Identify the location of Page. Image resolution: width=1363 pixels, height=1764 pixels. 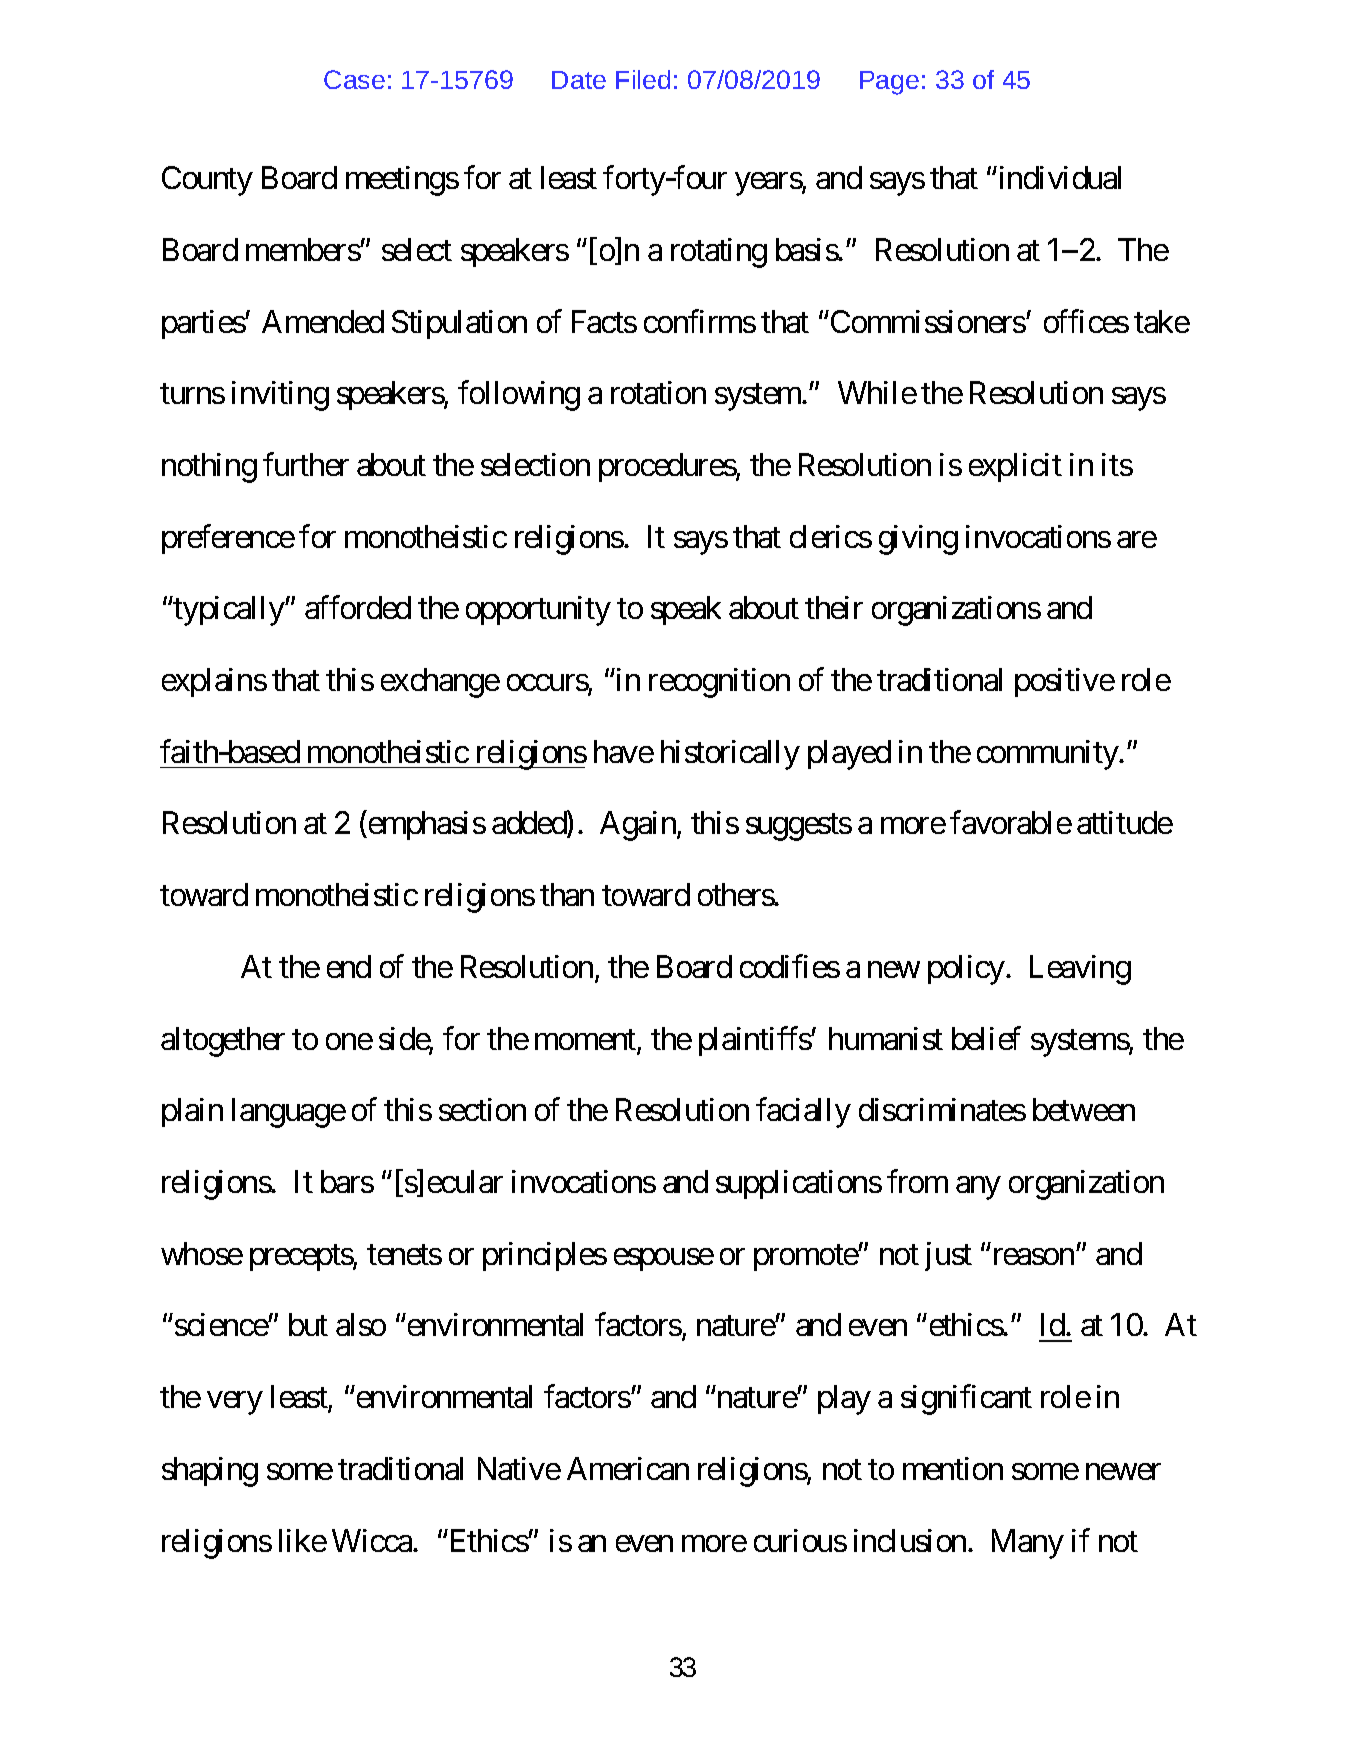
(889, 83).
